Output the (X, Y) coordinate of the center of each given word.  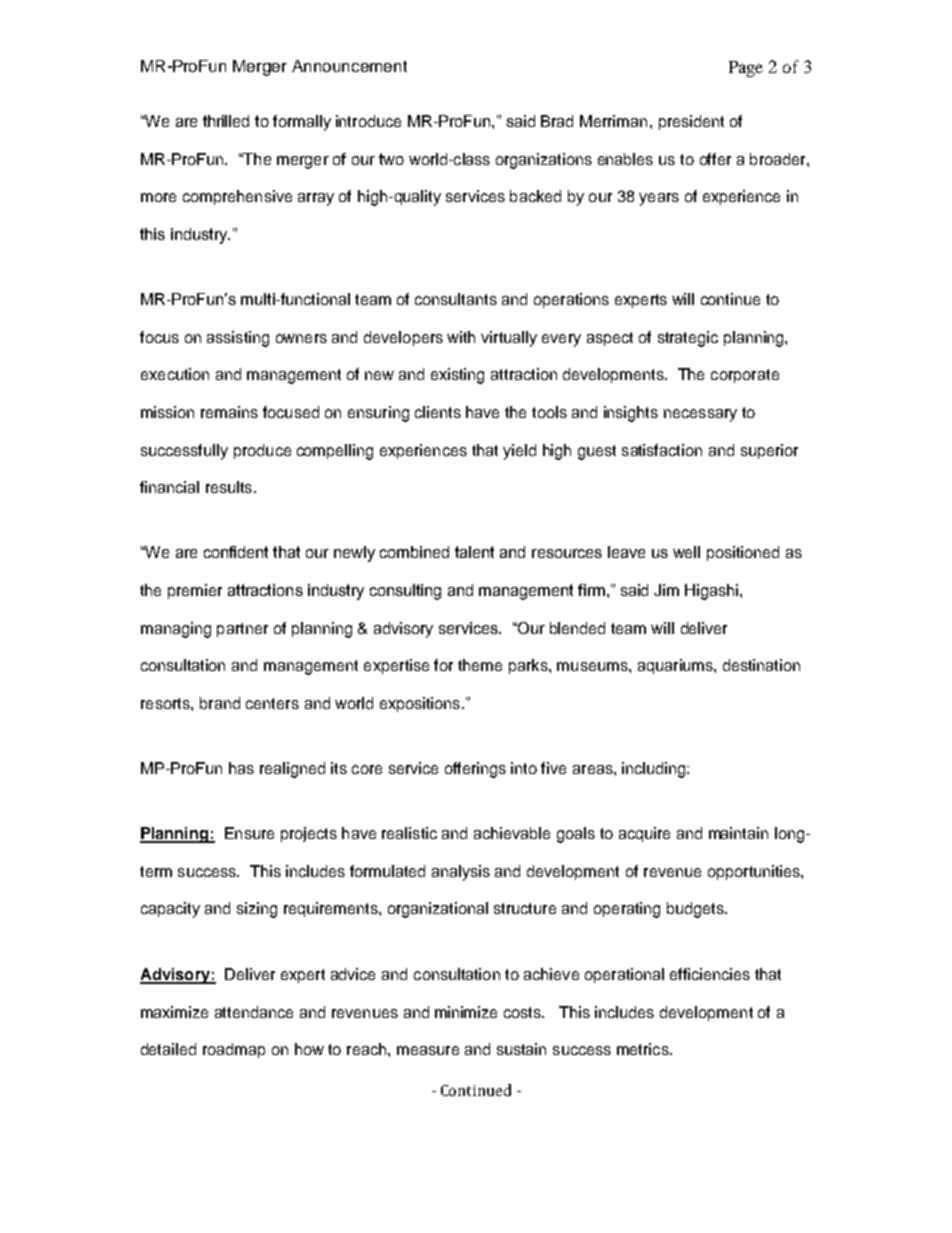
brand (220, 703)
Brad (557, 121)
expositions (421, 704)
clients (438, 412)
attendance (254, 1012)
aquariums (676, 666)
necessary (700, 415)
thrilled (226, 121)
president (691, 122)
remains (229, 412)
